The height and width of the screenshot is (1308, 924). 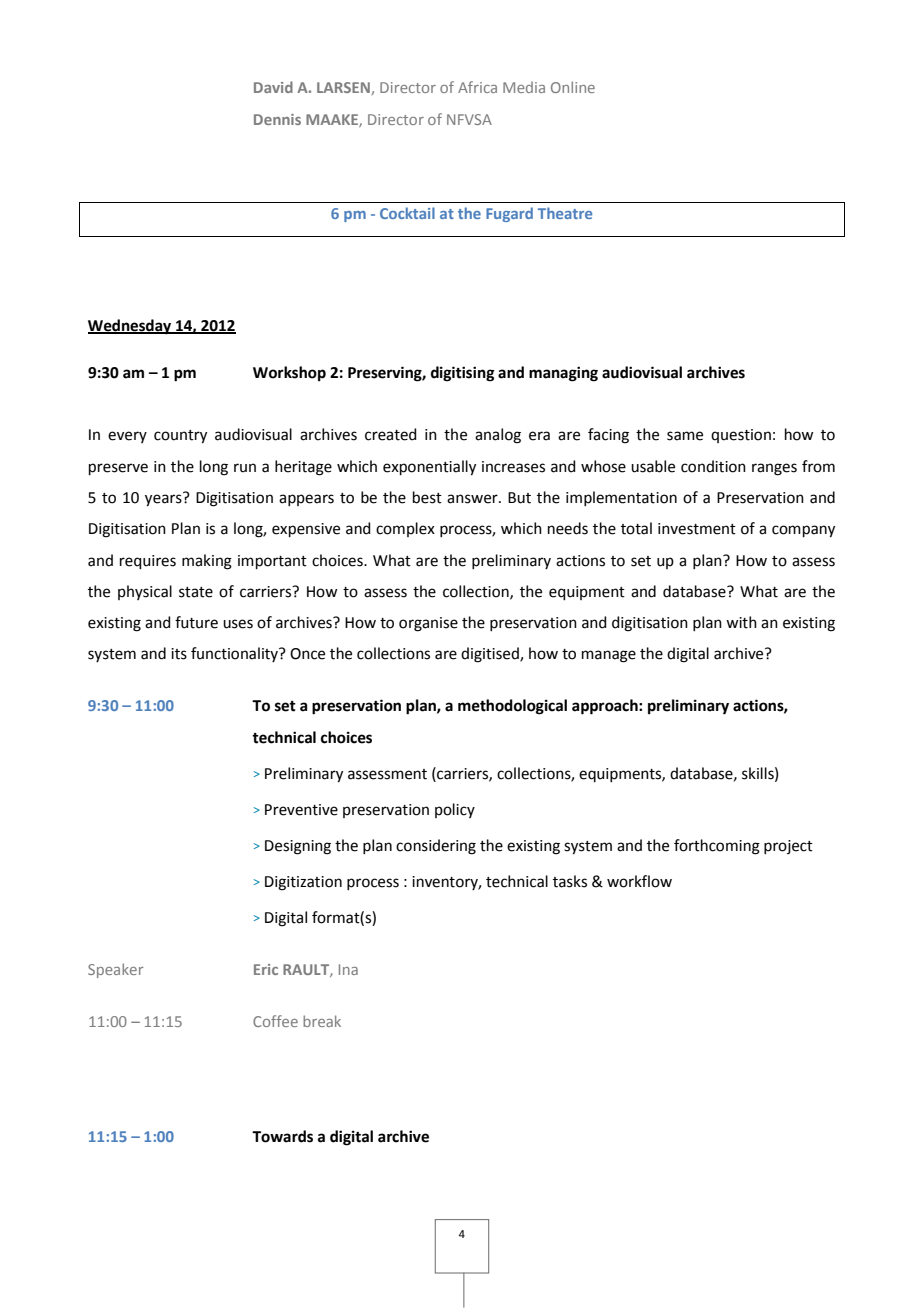 What do you see at coordinates (427, 497) in the screenshot?
I see `best` at bounding box center [427, 497].
